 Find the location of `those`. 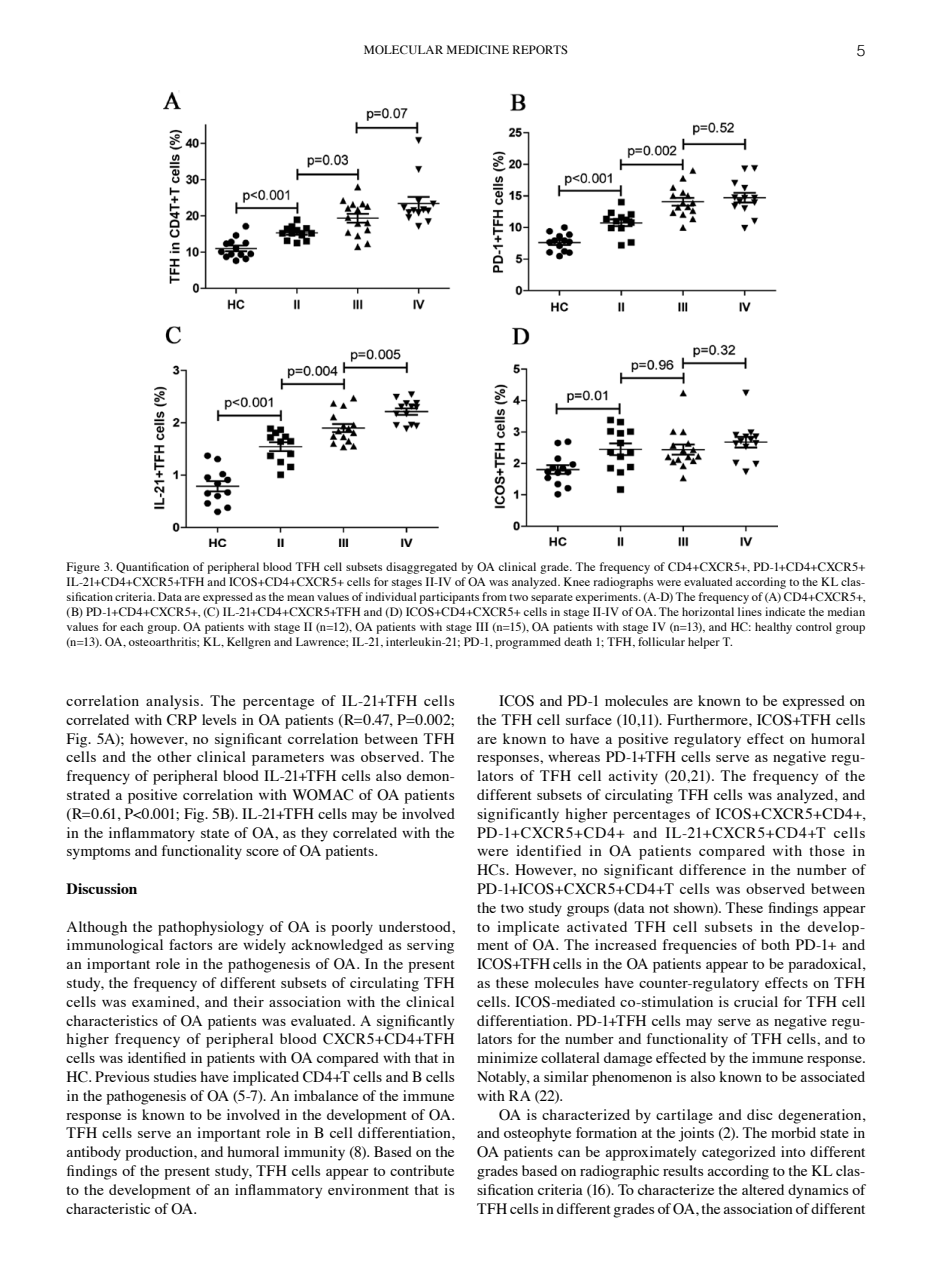

those is located at coordinates (827, 850).
